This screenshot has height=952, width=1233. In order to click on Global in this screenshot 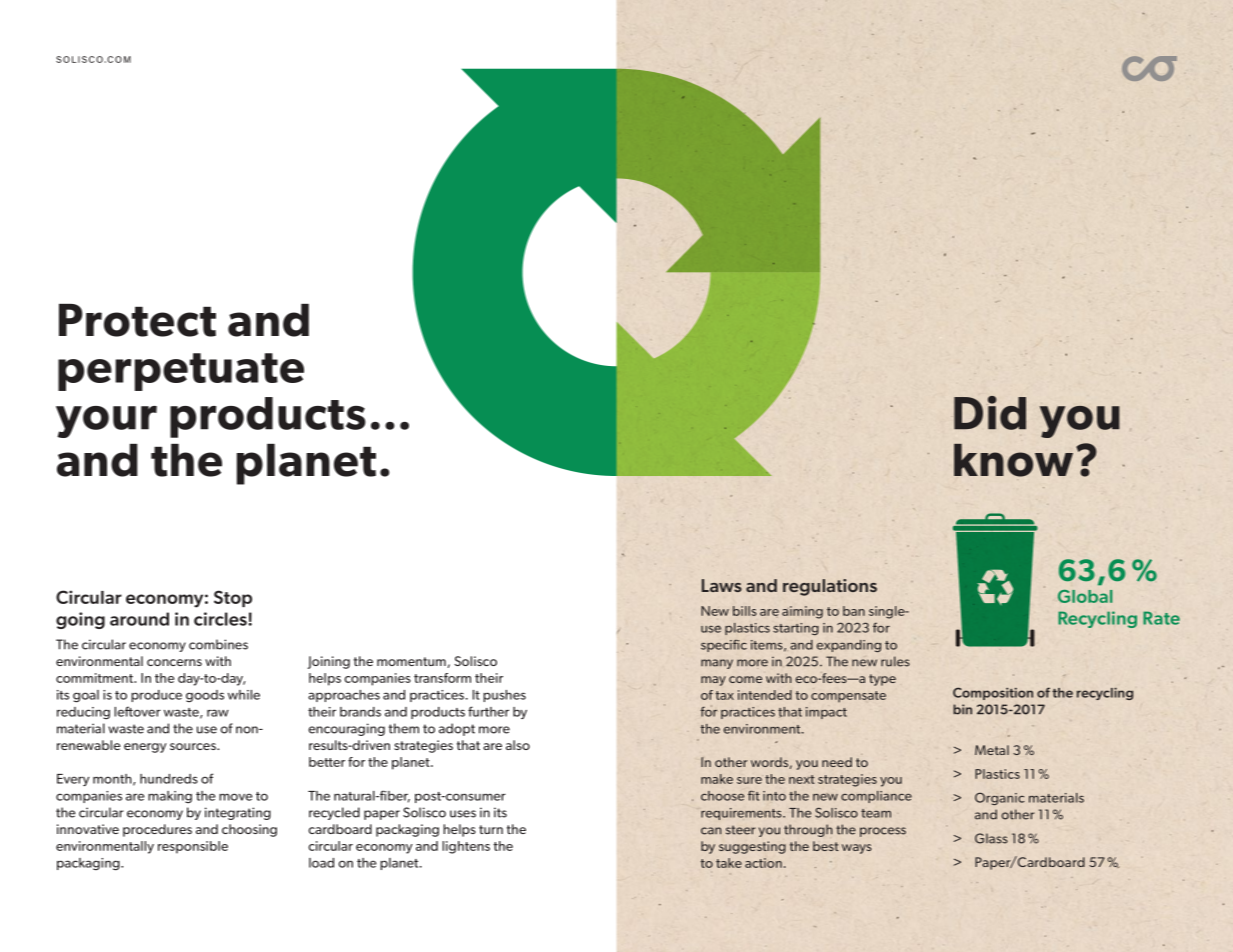, I will do `click(1085, 596)`.
